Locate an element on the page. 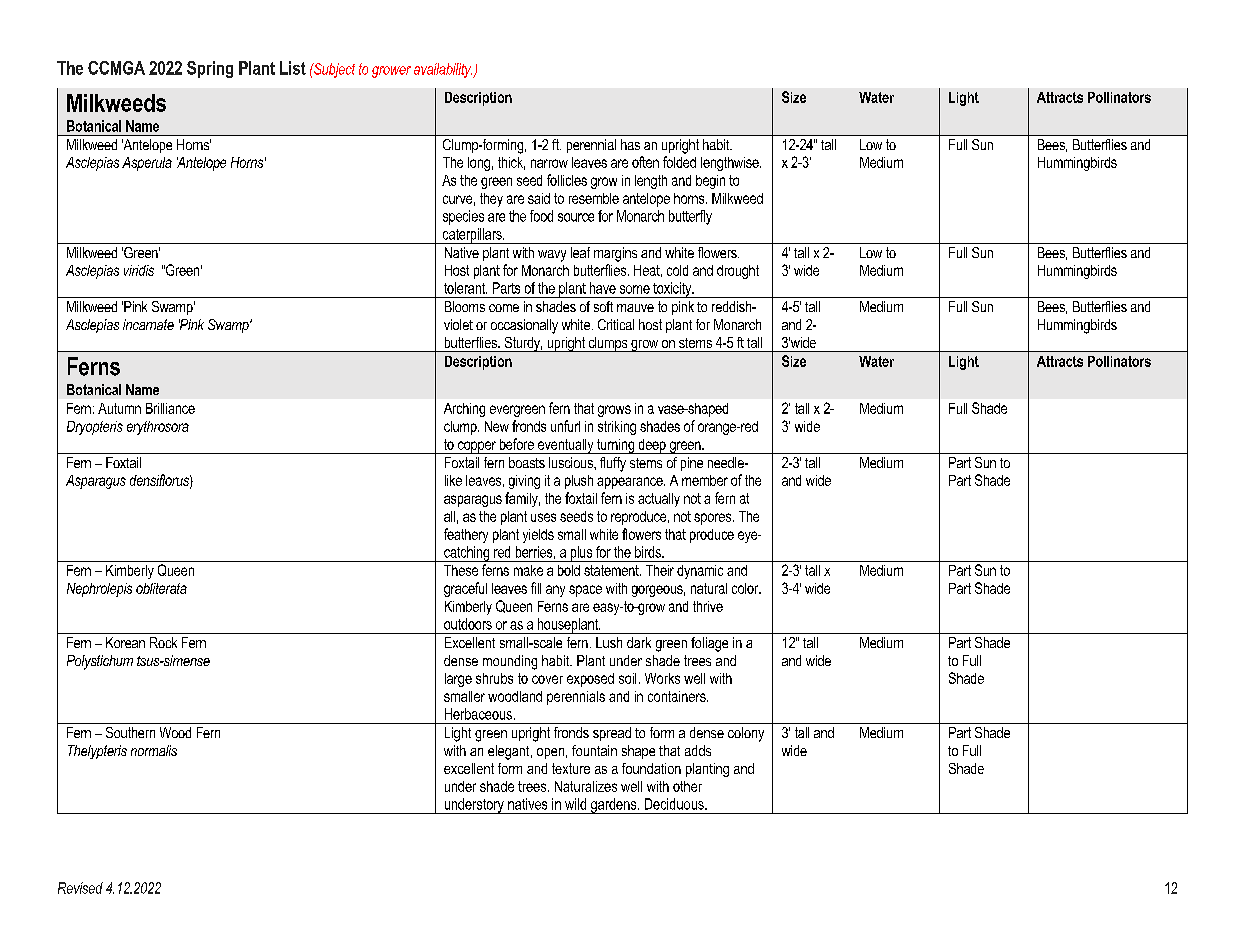 This image has height=952, width=1233. species is located at coordinates (463, 217).
